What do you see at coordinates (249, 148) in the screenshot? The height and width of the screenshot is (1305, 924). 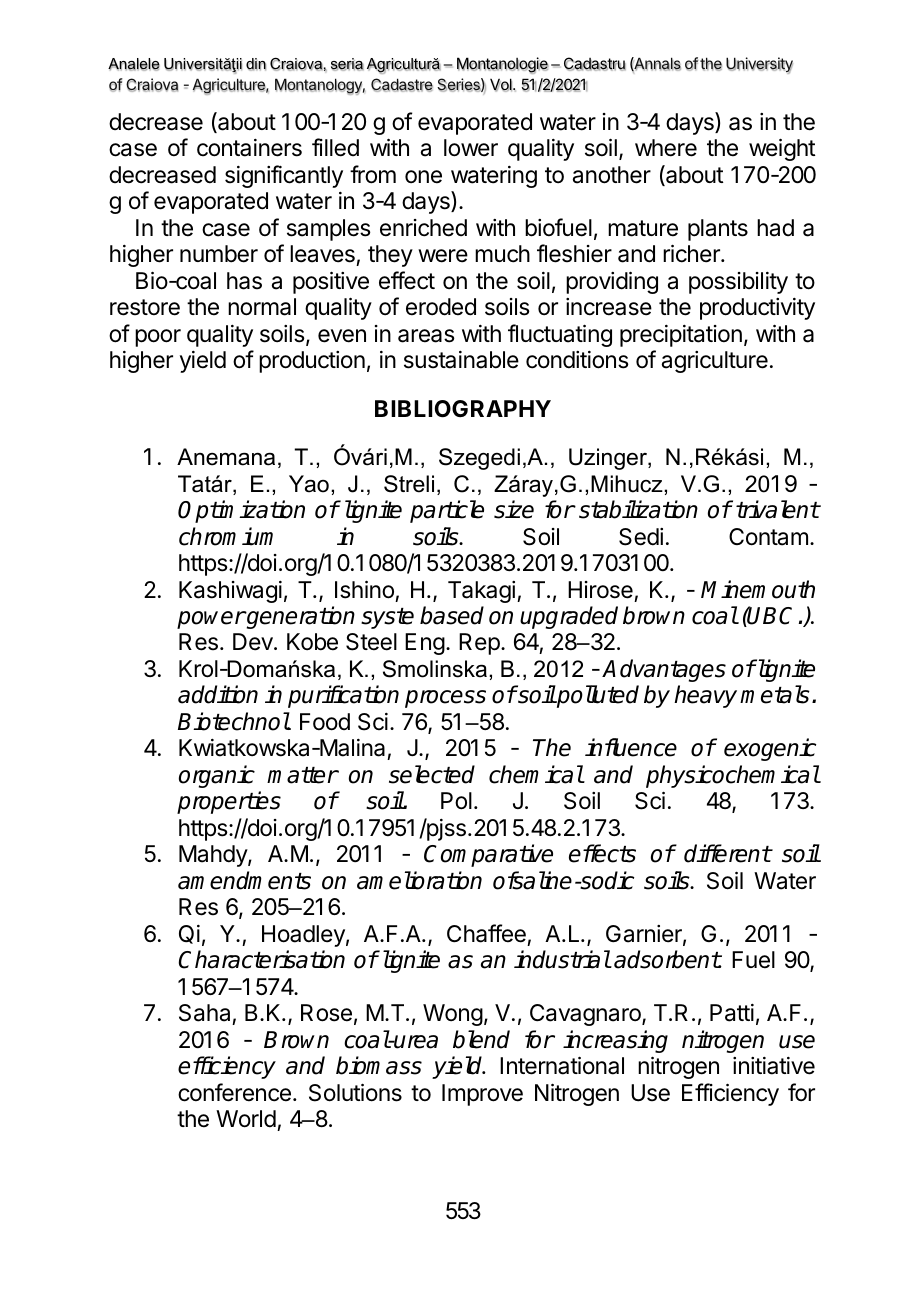 I see `containers` at bounding box center [249, 148].
